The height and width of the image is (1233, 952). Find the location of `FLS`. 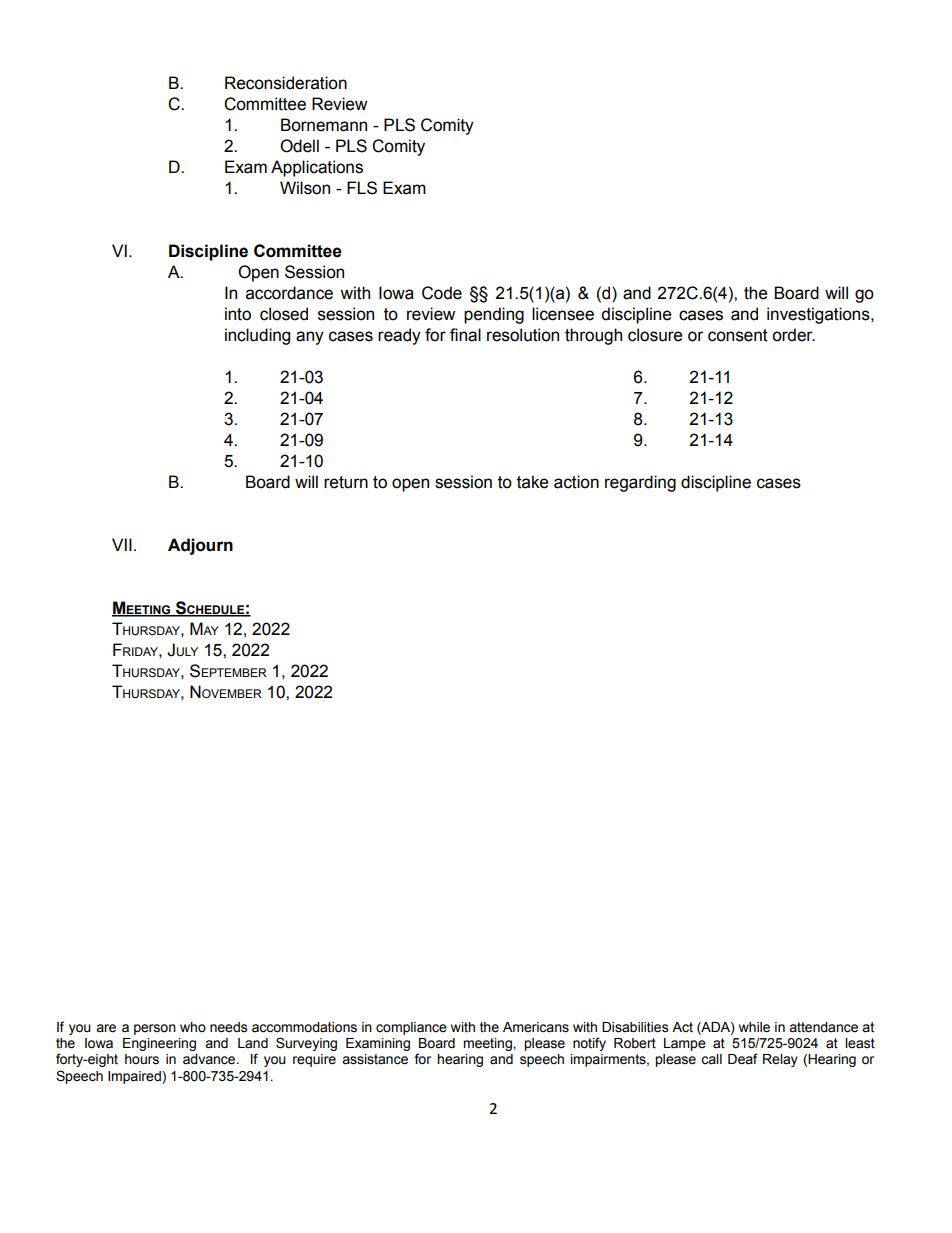

FLS is located at coordinates (362, 188).
